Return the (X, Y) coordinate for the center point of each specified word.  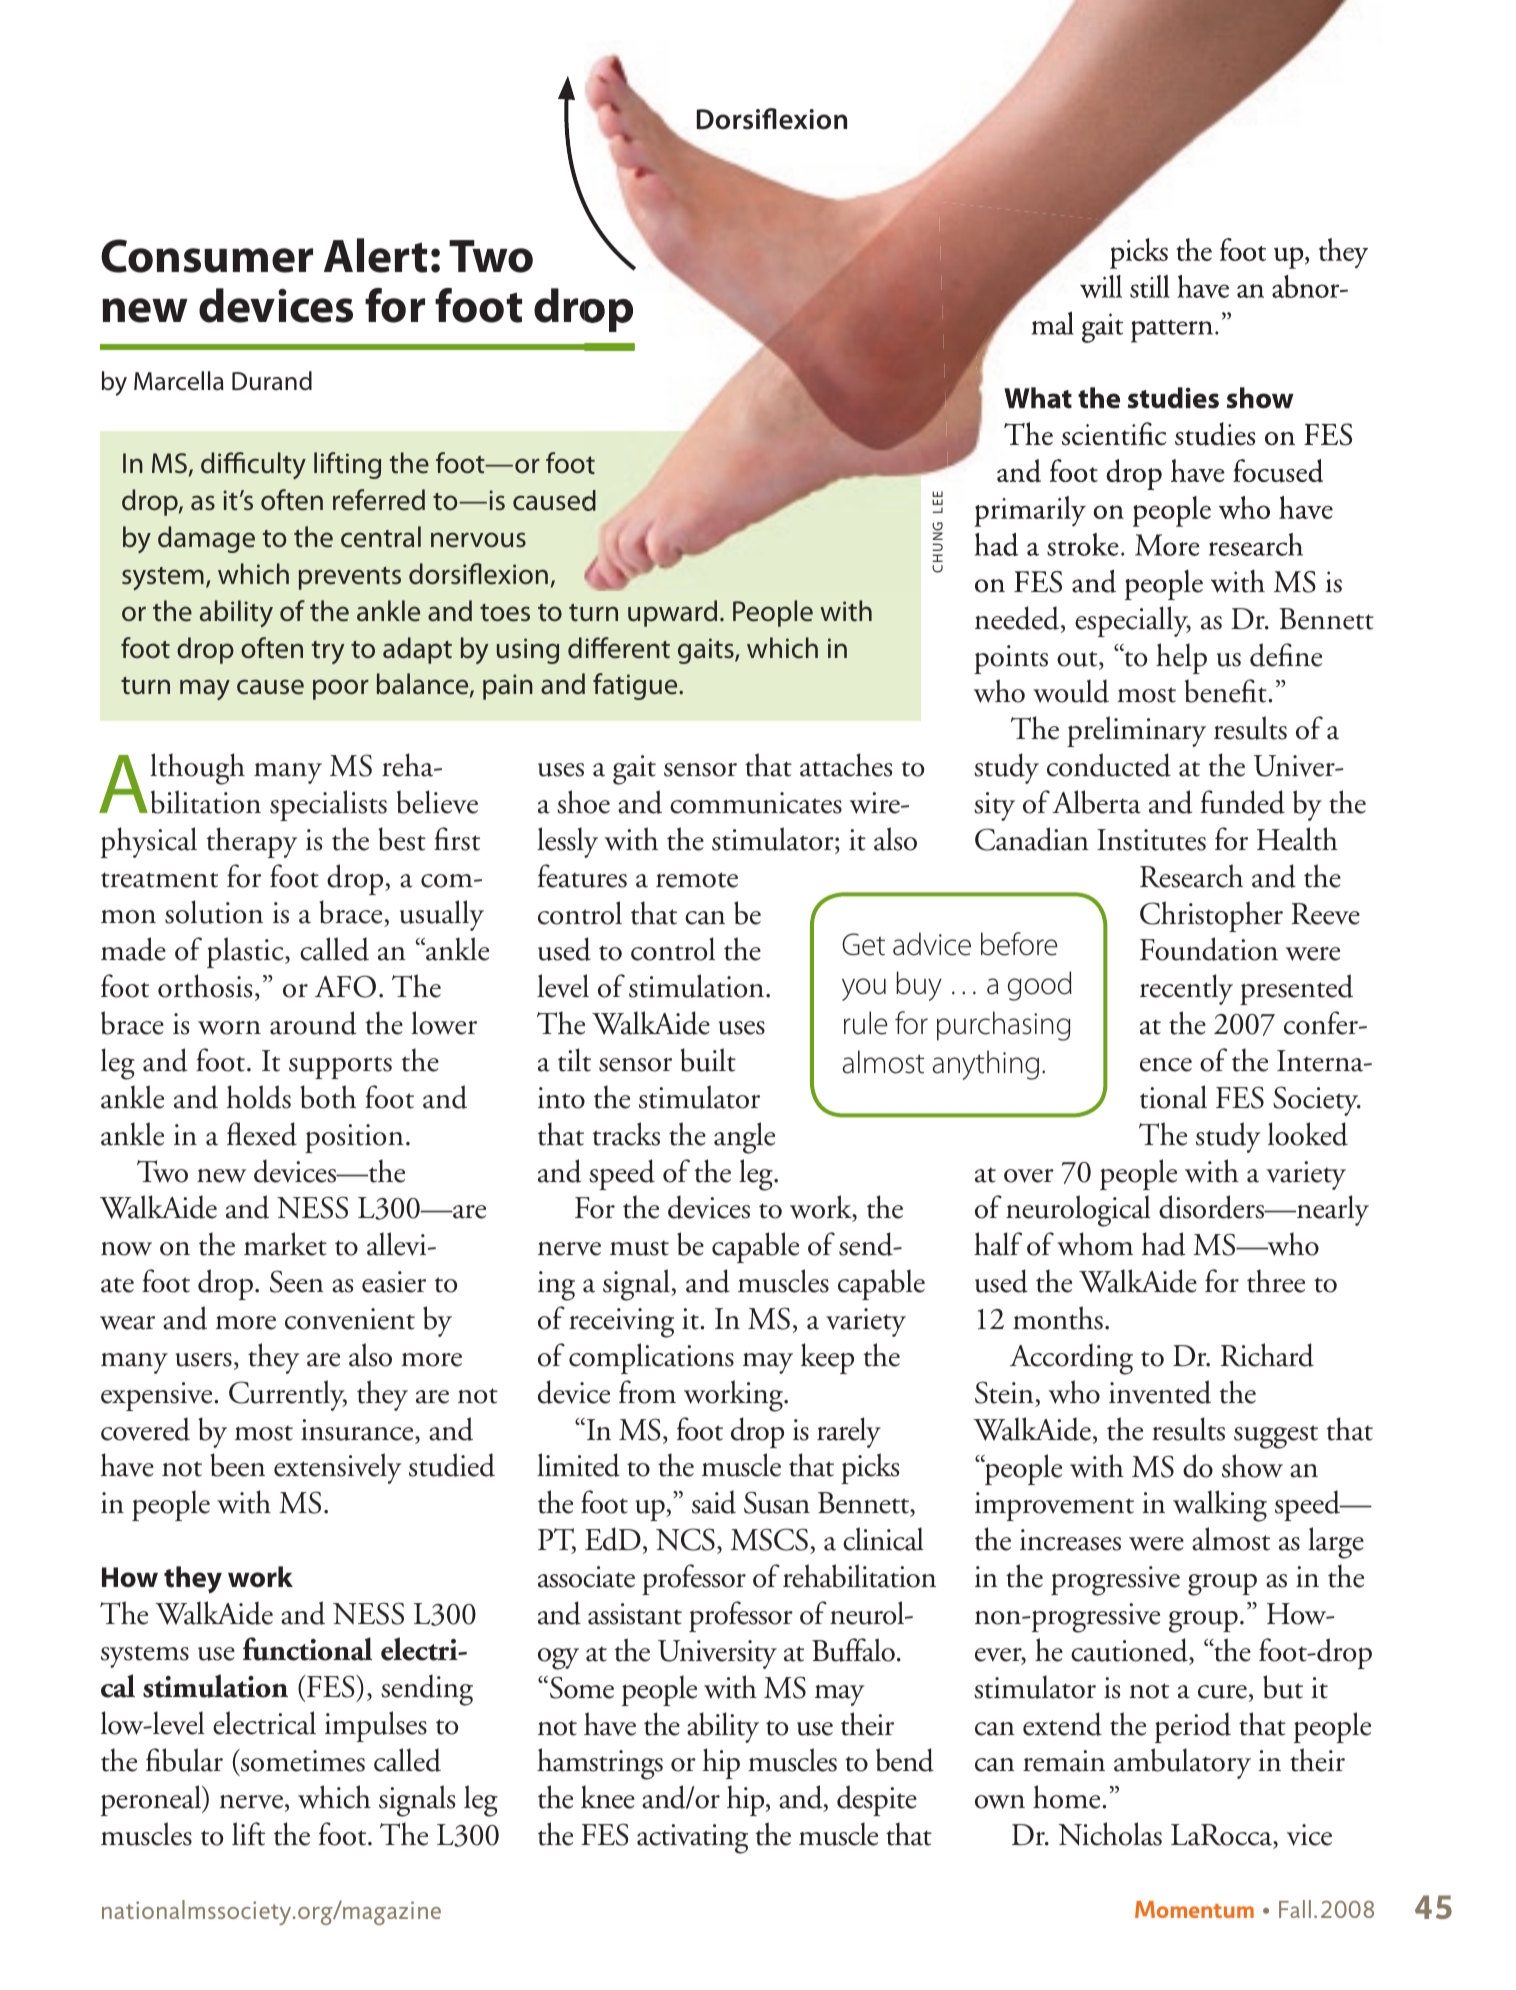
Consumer (207, 256)
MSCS (769, 1539)
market (285, 1244)
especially (1133, 621)
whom (1095, 1244)
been (237, 1465)
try (328, 652)
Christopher (1211, 916)
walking (1220, 1506)
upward (672, 613)
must (639, 1248)
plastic (246, 952)
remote (697, 880)
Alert (375, 255)
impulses (376, 1726)
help (1181, 658)
